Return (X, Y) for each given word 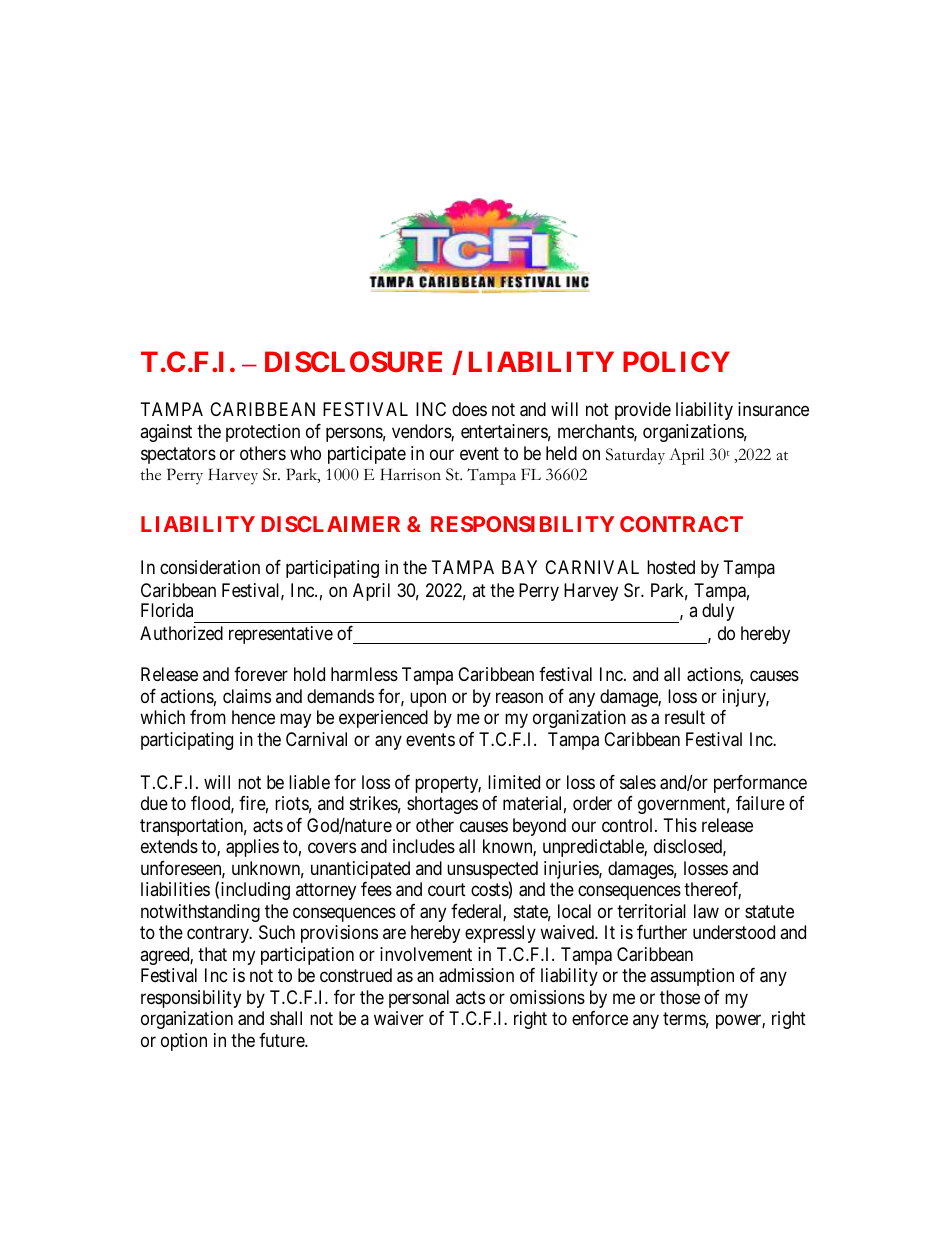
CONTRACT (681, 524)
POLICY (676, 361)
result (685, 717)
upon (428, 699)
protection (263, 433)
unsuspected (492, 871)
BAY (519, 567)
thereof (712, 890)
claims (247, 696)
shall (286, 1018)
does (469, 409)
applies (252, 848)
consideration (210, 567)
